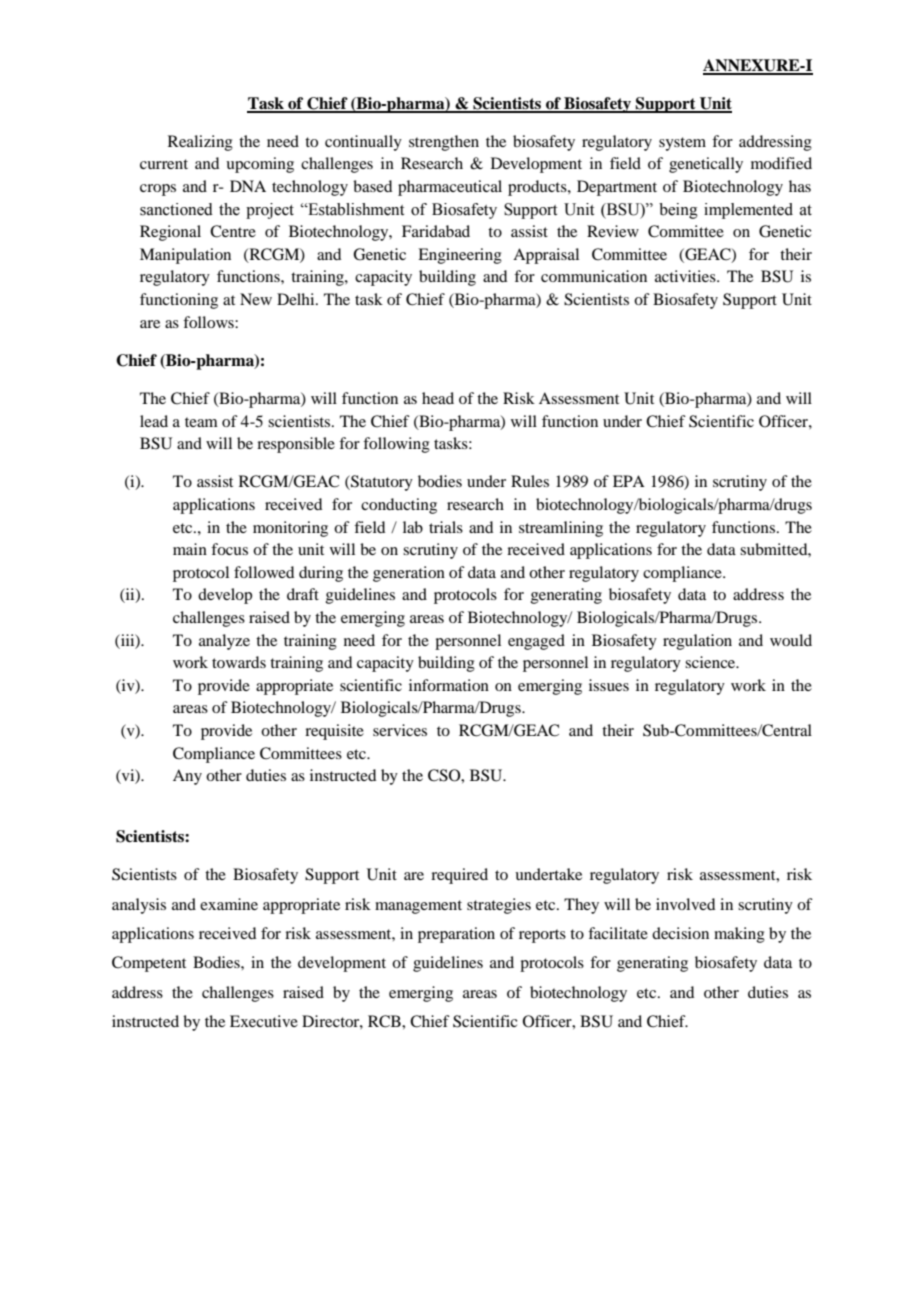  Describe the element at coordinates (260, 165) in the screenshot. I see `upcoming` at that location.
